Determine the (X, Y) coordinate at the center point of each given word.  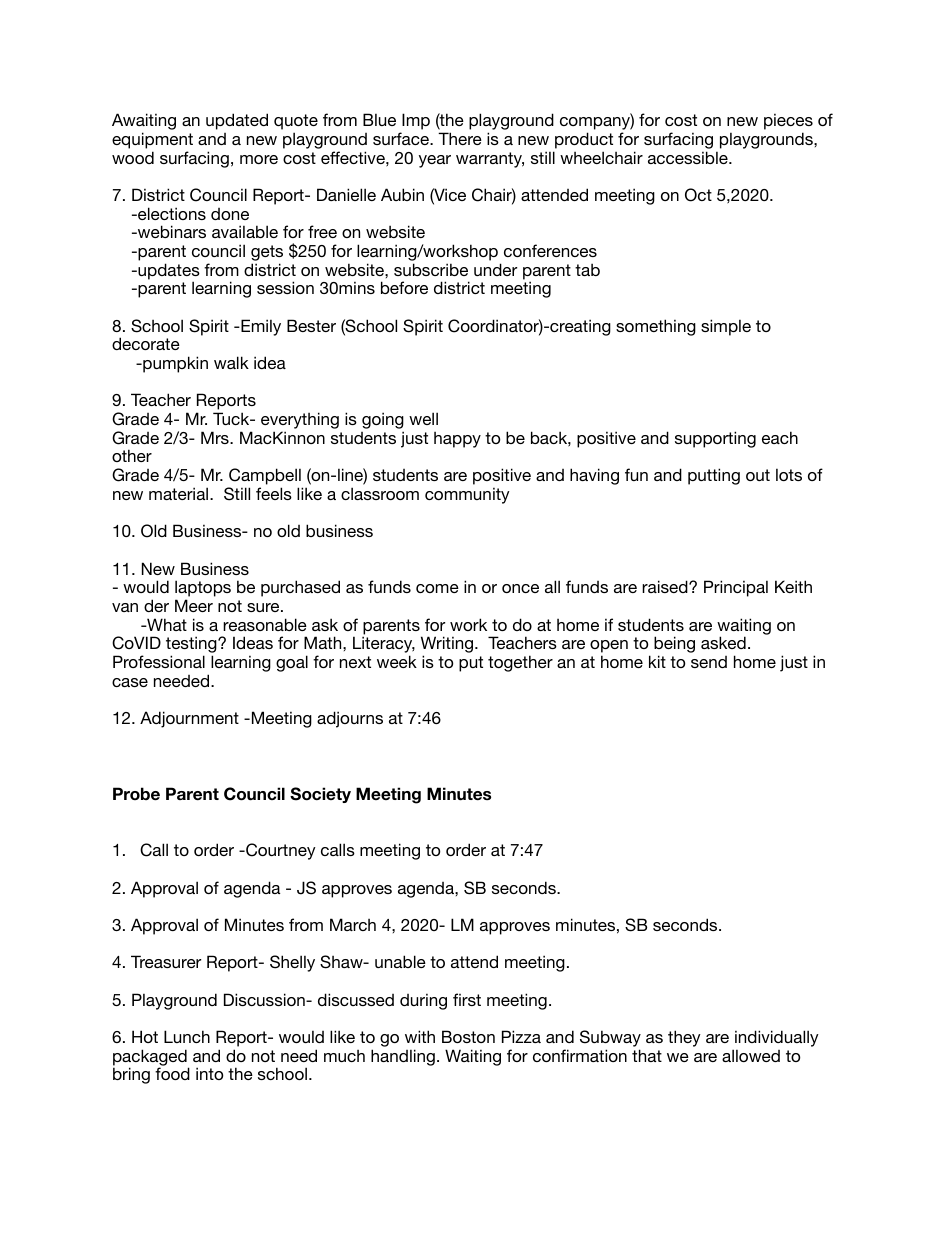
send (709, 662)
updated (237, 121)
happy (457, 440)
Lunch (187, 1036)
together (520, 663)
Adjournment (189, 719)
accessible (689, 157)
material (180, 493)
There (460, 138)
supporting (715, 439)
